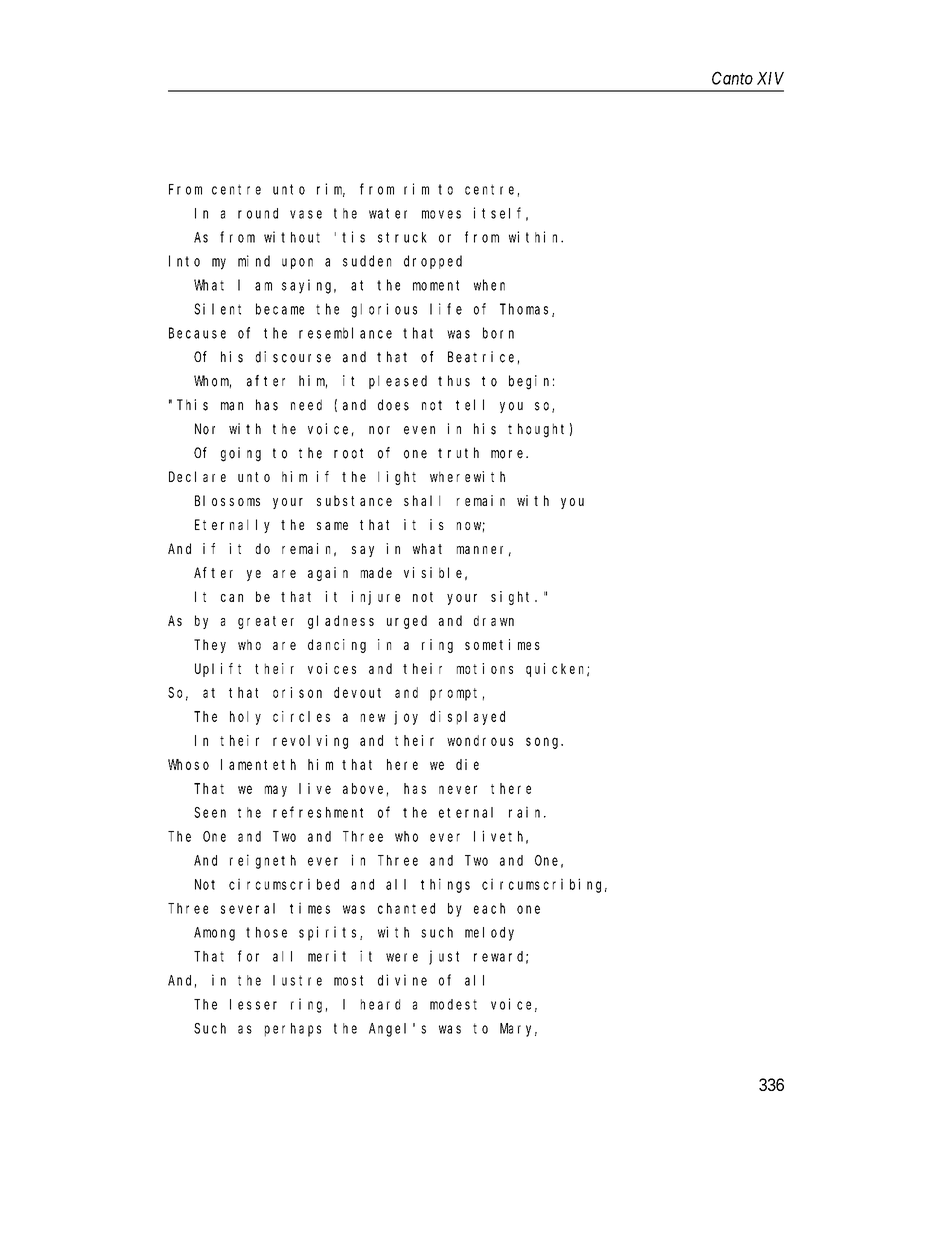 This document has height=1233, width=952. Describe the element at coordinates (341, 622) in the document. I see `gladness` at that location.
